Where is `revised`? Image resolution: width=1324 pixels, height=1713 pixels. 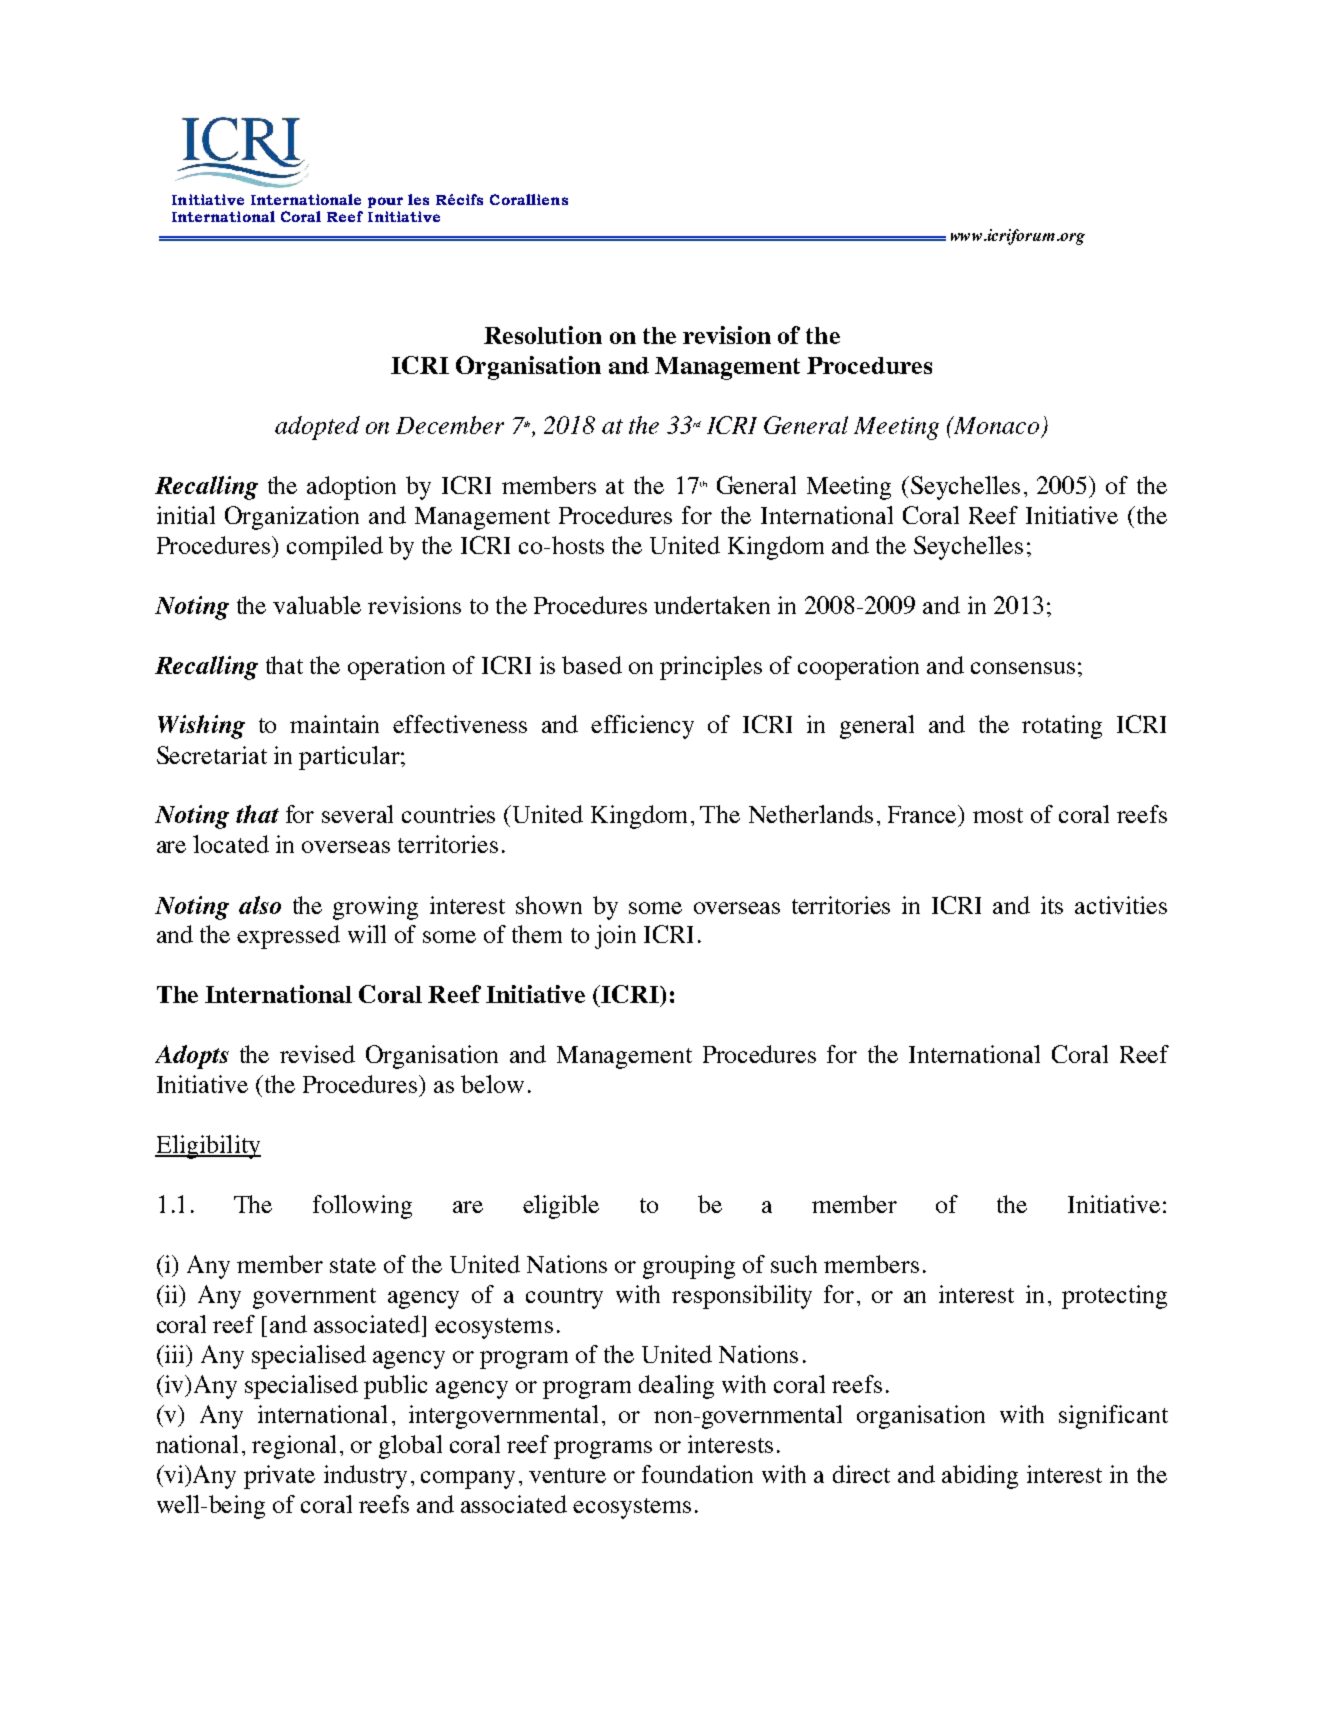
revised is located at coordinates (317, 1054).
